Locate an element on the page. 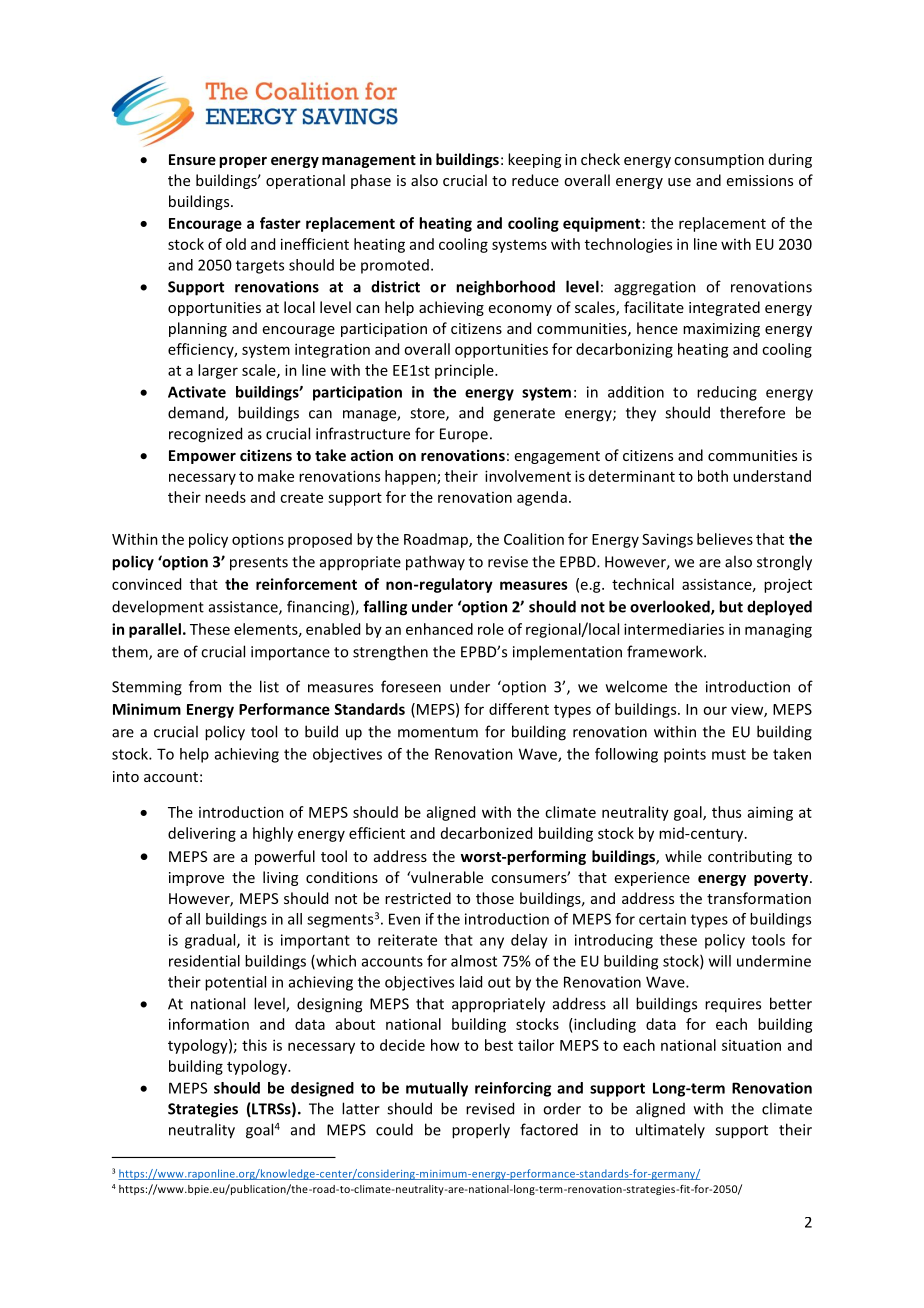  delivering is located at coordinates (202, 834).
